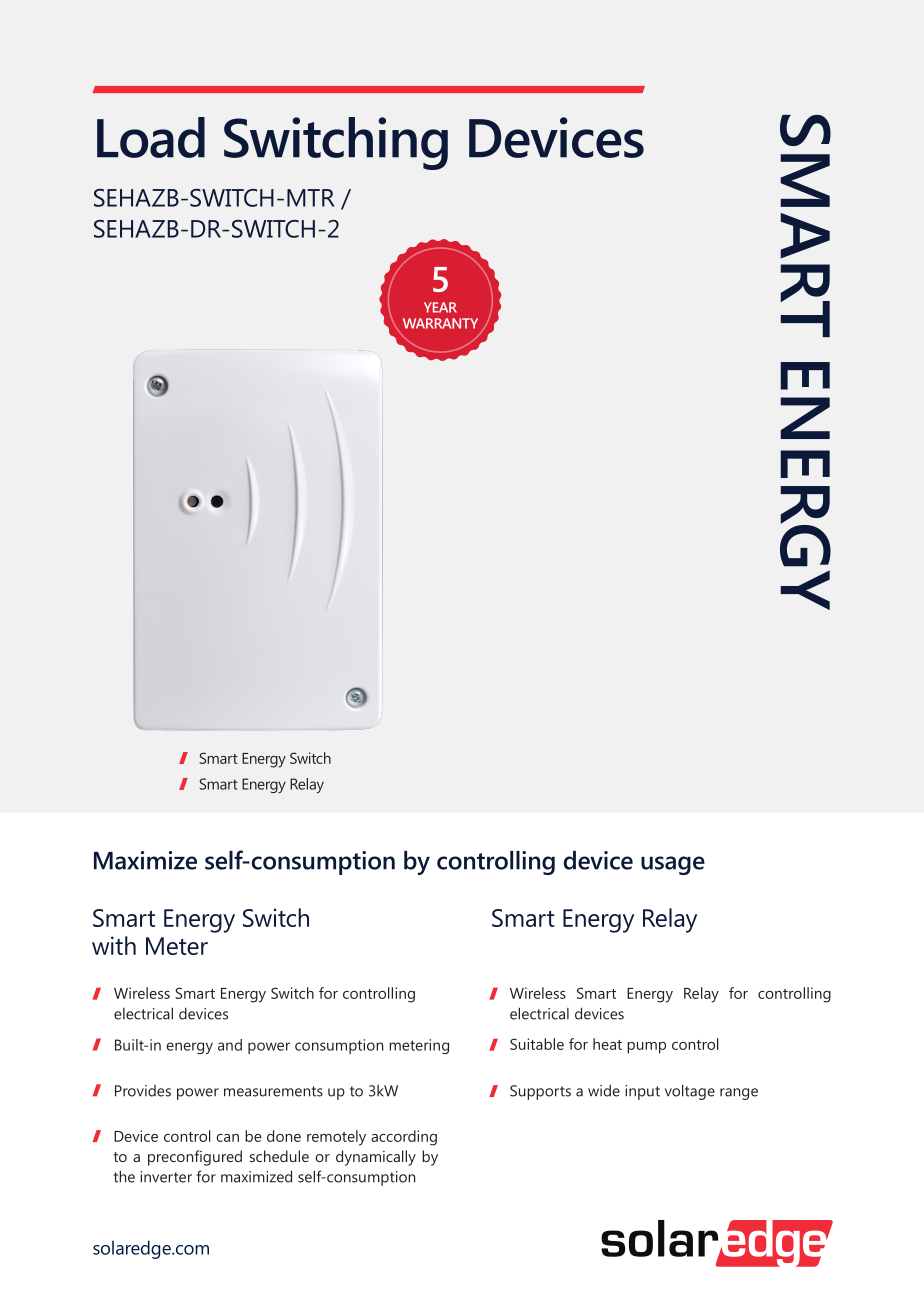 Image resolution: width=924 pixels, height=1308 pixels. What do you see at coordinates (195, 1158) in the screenshot?
I see `preconfigured` at bounding box center [195, 1158].
